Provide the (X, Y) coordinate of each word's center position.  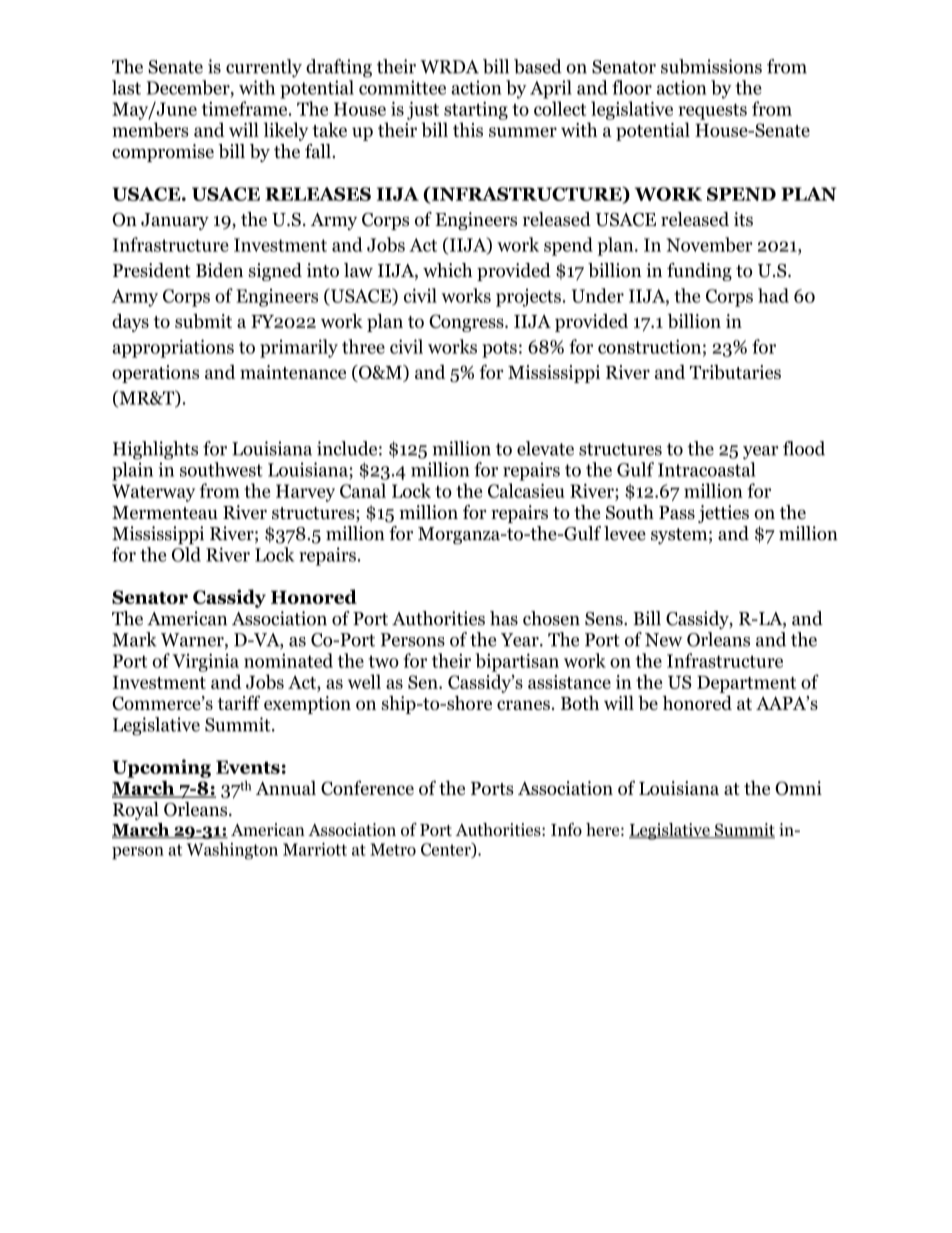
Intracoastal (706, 469)
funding (699, 272)
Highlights (155, 450)
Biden (219, 270)
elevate (545, 448)
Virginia (205, 662)
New (663, 640)
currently (264, 68)
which (447, 270)
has (504, 618)
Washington (232, 851)
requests (712, 112)
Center (447, 850)
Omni (798, 788)
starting (476, 111)
